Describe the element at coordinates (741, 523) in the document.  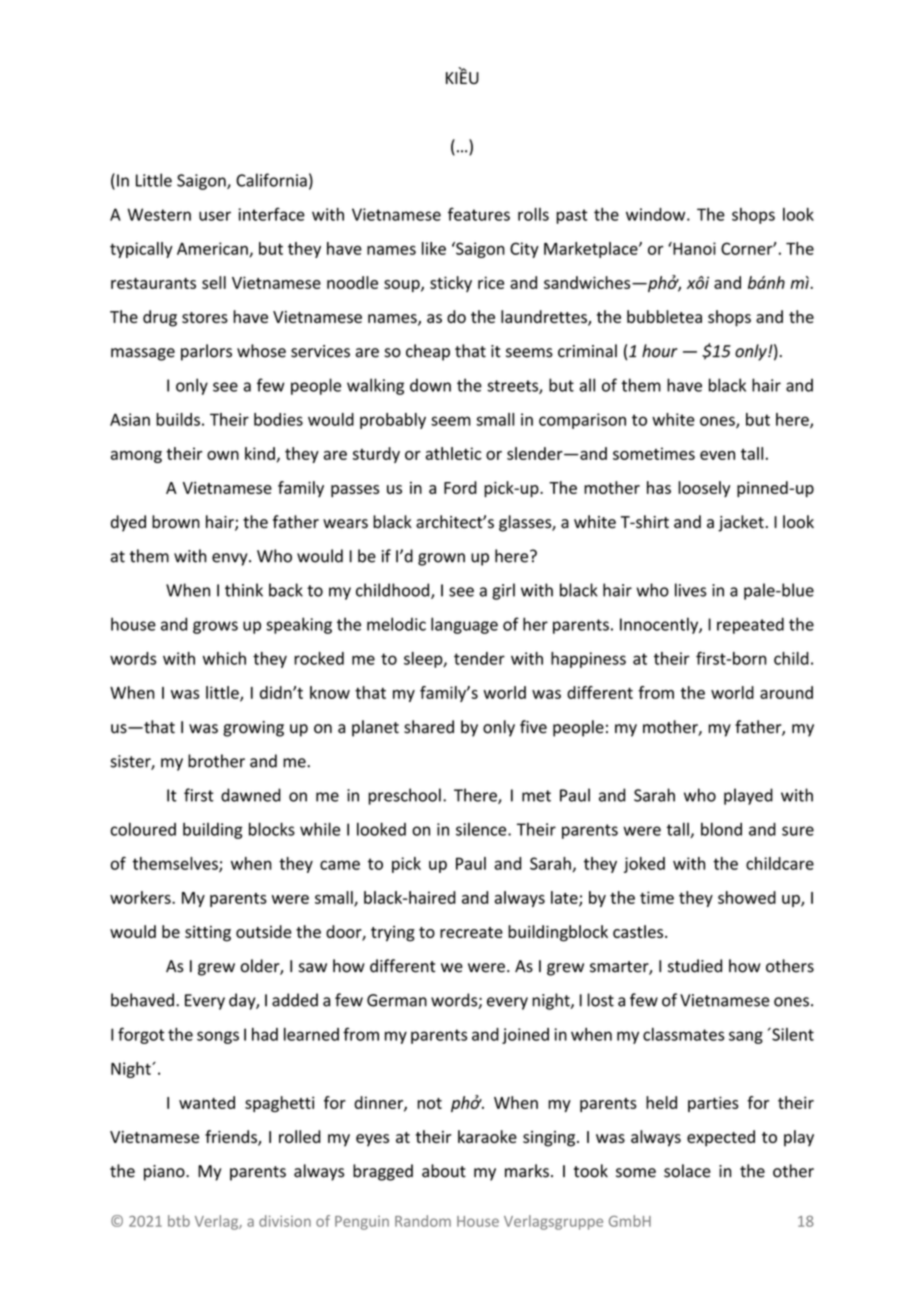
I see `jacket` at that location.
